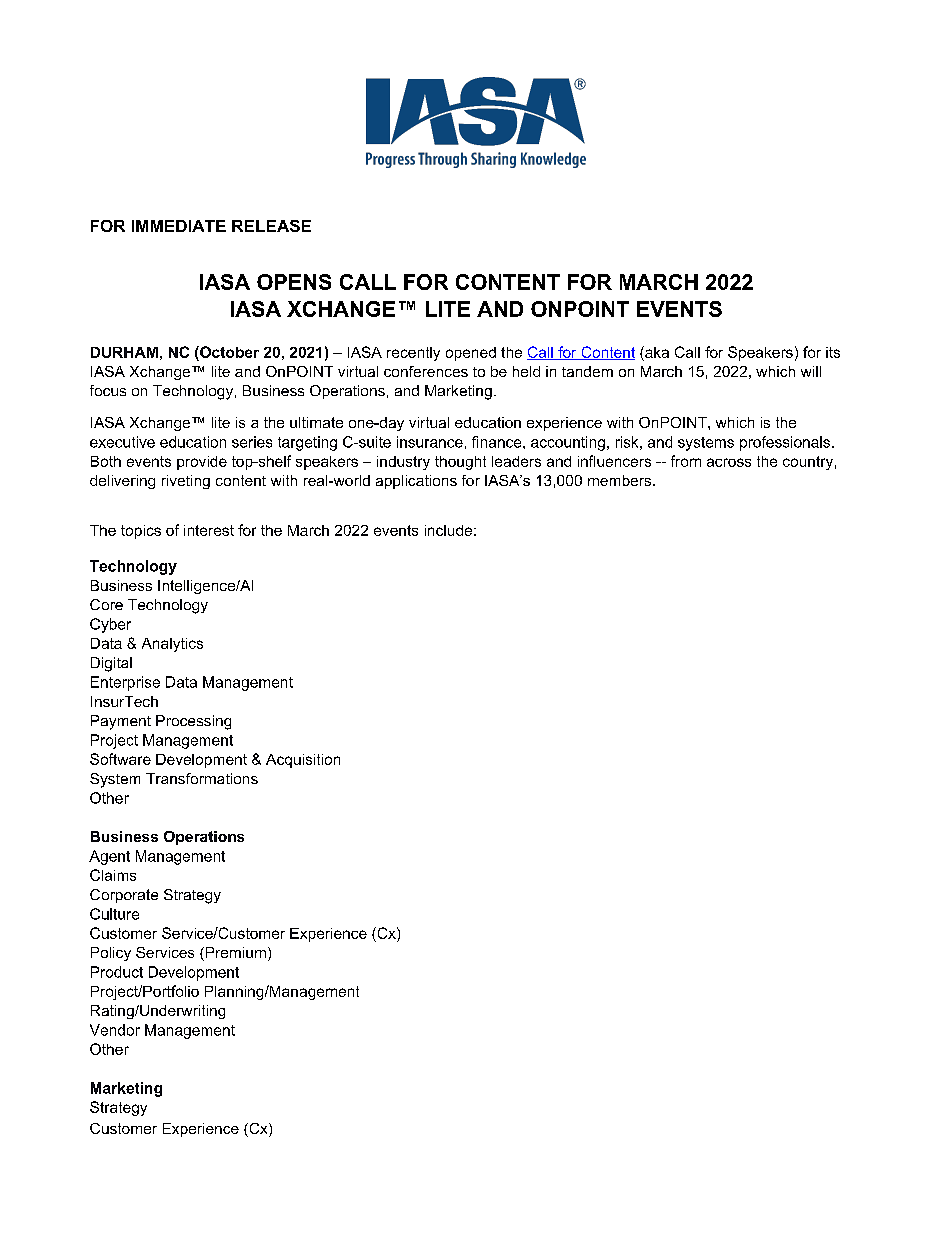 This document has width=952, height=1233. Describe the element at coordinates (186, 482) in the document. I see `riveting` at that location.
